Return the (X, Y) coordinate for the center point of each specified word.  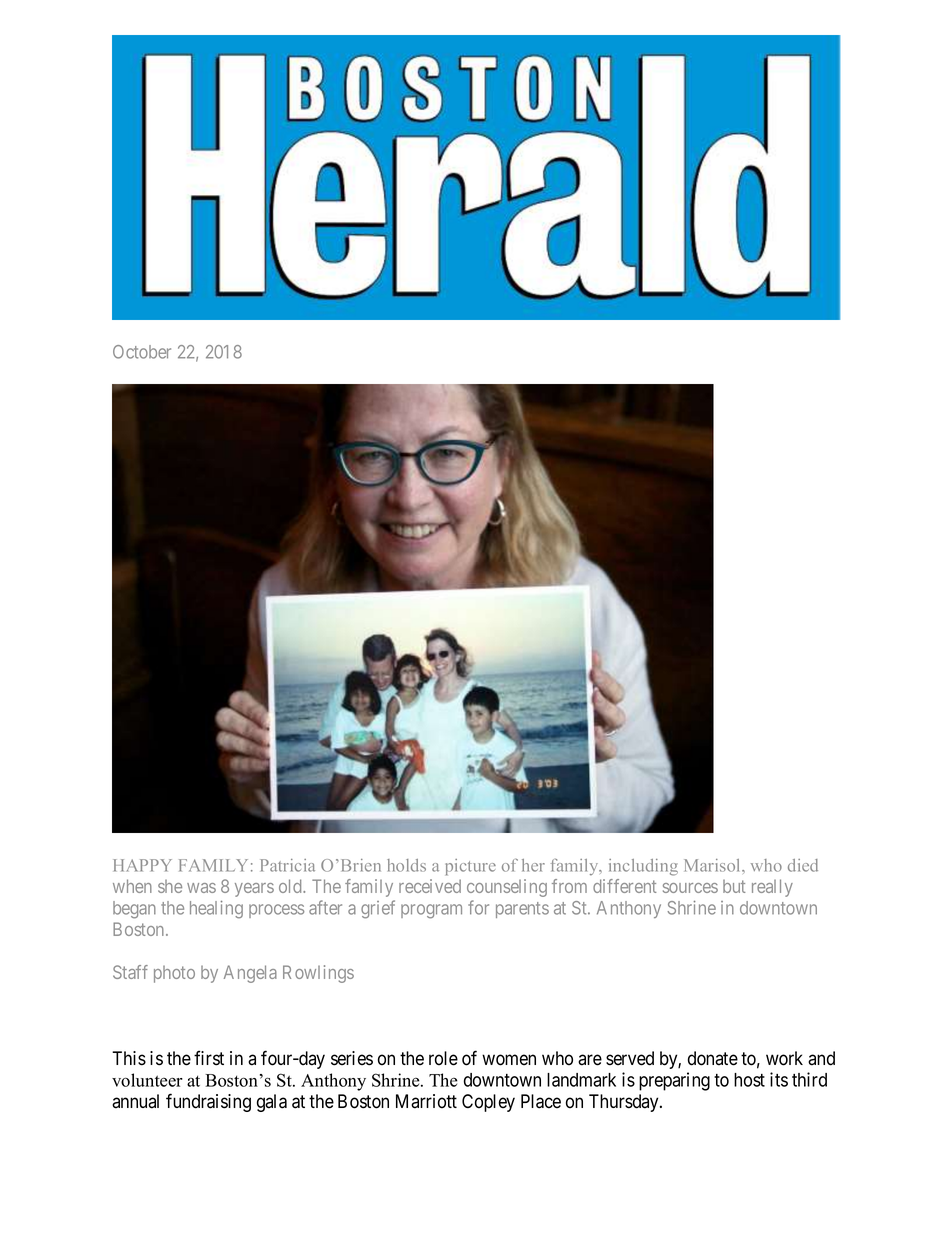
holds (406, 865)
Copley (488, 1103)
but (734, 886)
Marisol (713, 865)
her (533, 865)
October (142, 352)
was (201, 888)
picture (470, 867)
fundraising (208, 1102)
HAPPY (142, 865)
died (803, 865)
